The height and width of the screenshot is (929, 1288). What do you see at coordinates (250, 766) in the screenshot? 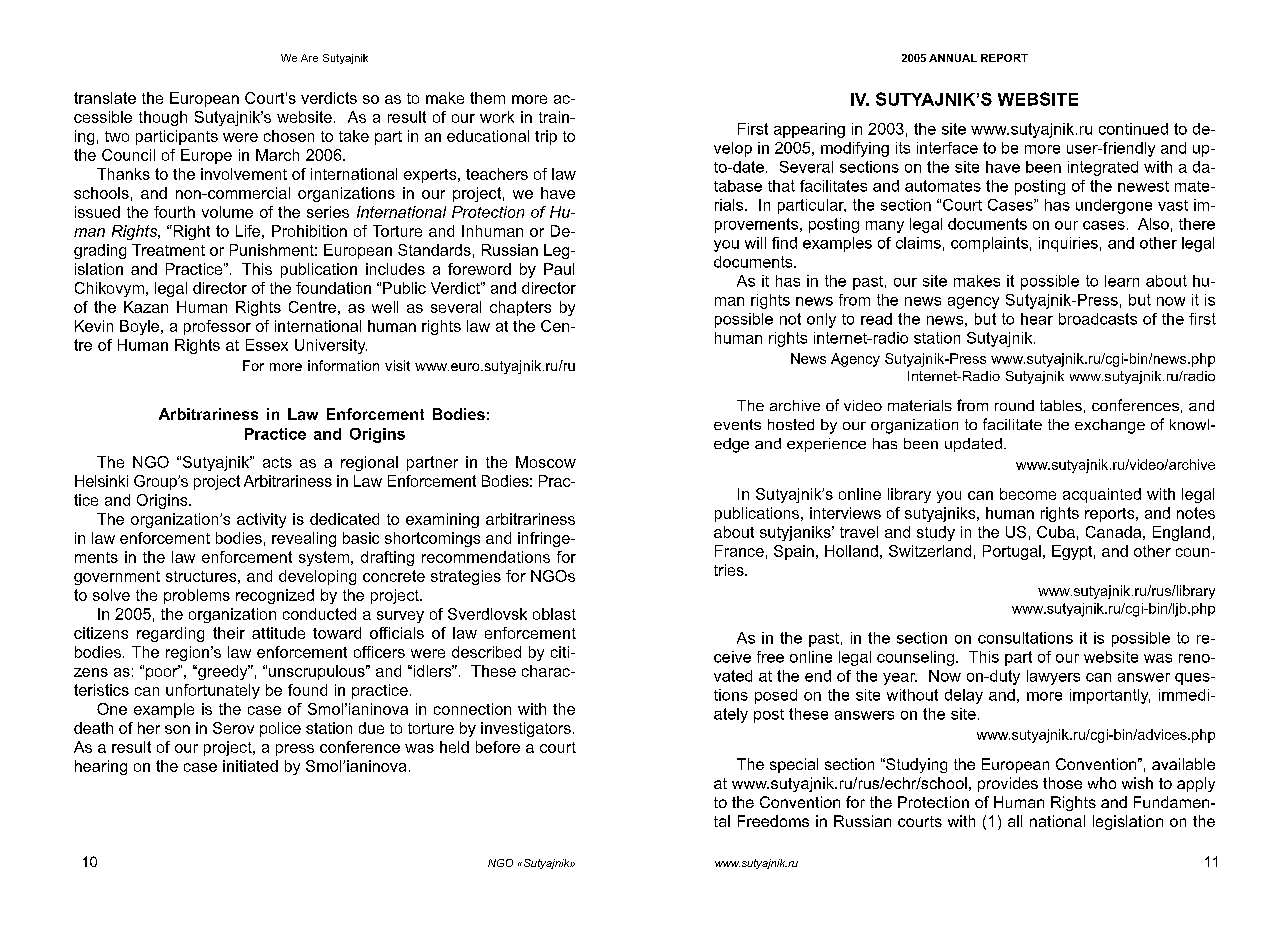
I see `initiated` at bounding box center [250, 766].
